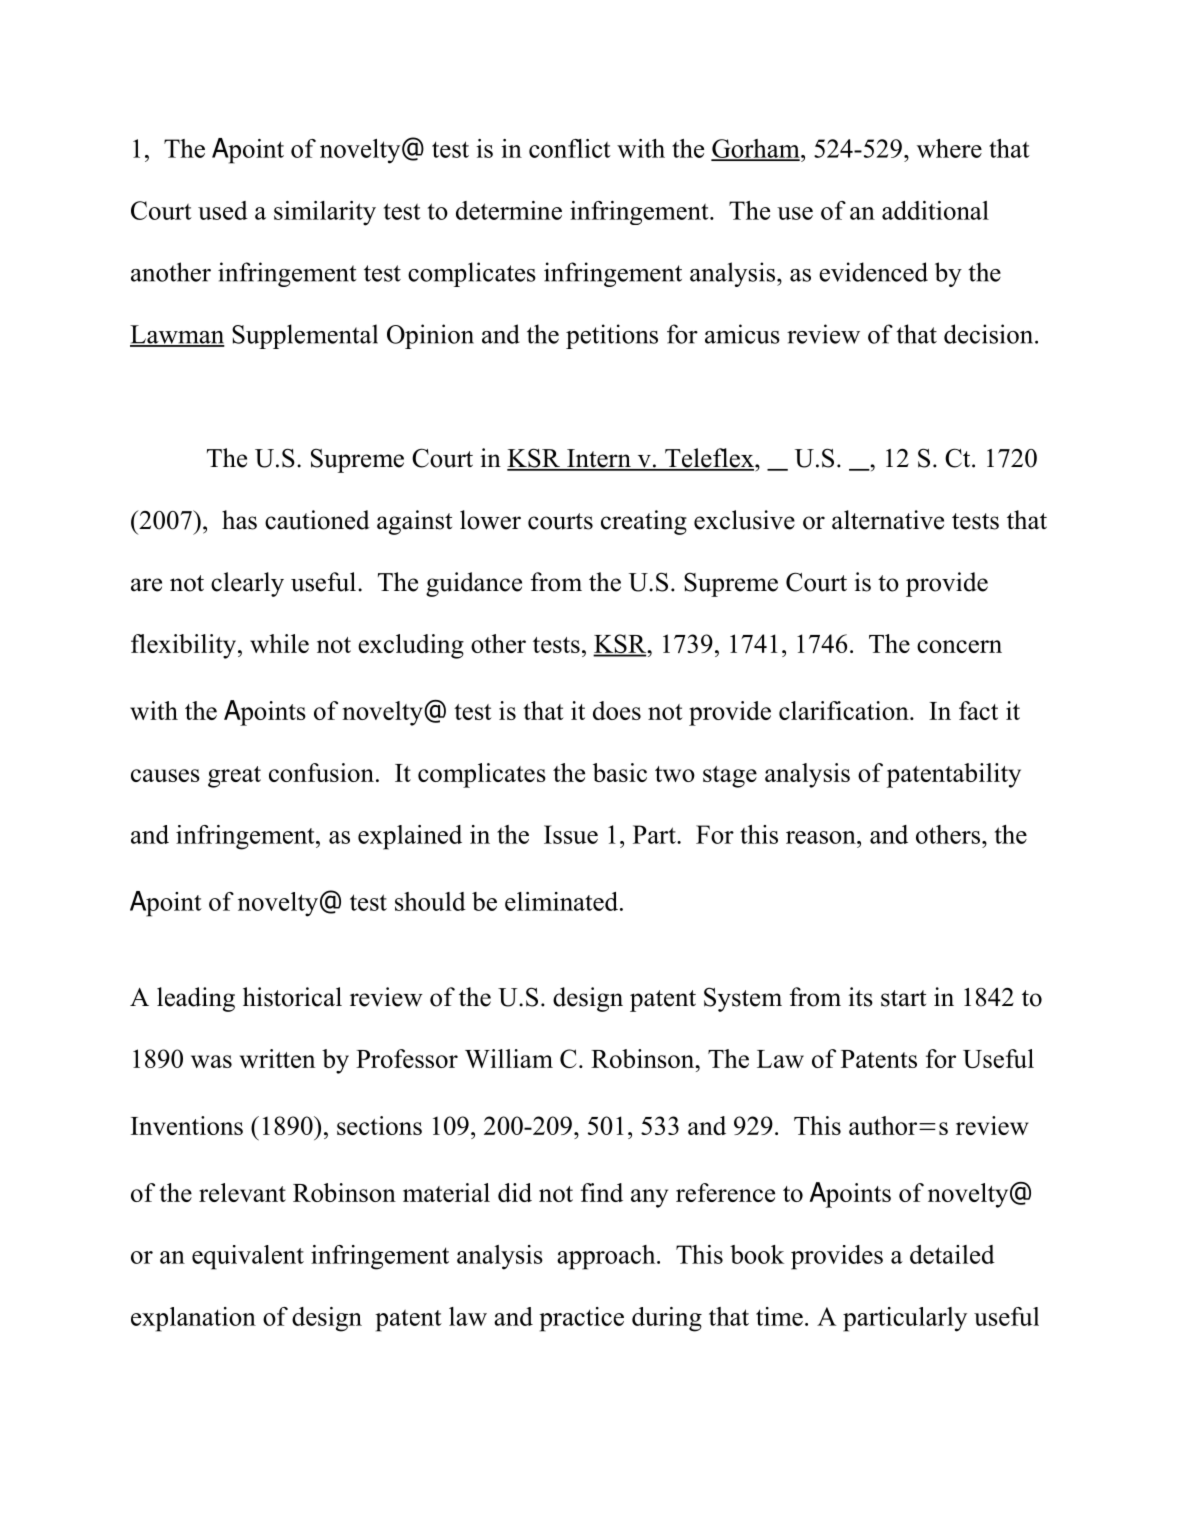 Image resolution: width=1177 pixels, height=1523 pixels. What do you see at coordinates (617, 710) in the screenshot?
I see `does` at bounding box center [617, 710].
